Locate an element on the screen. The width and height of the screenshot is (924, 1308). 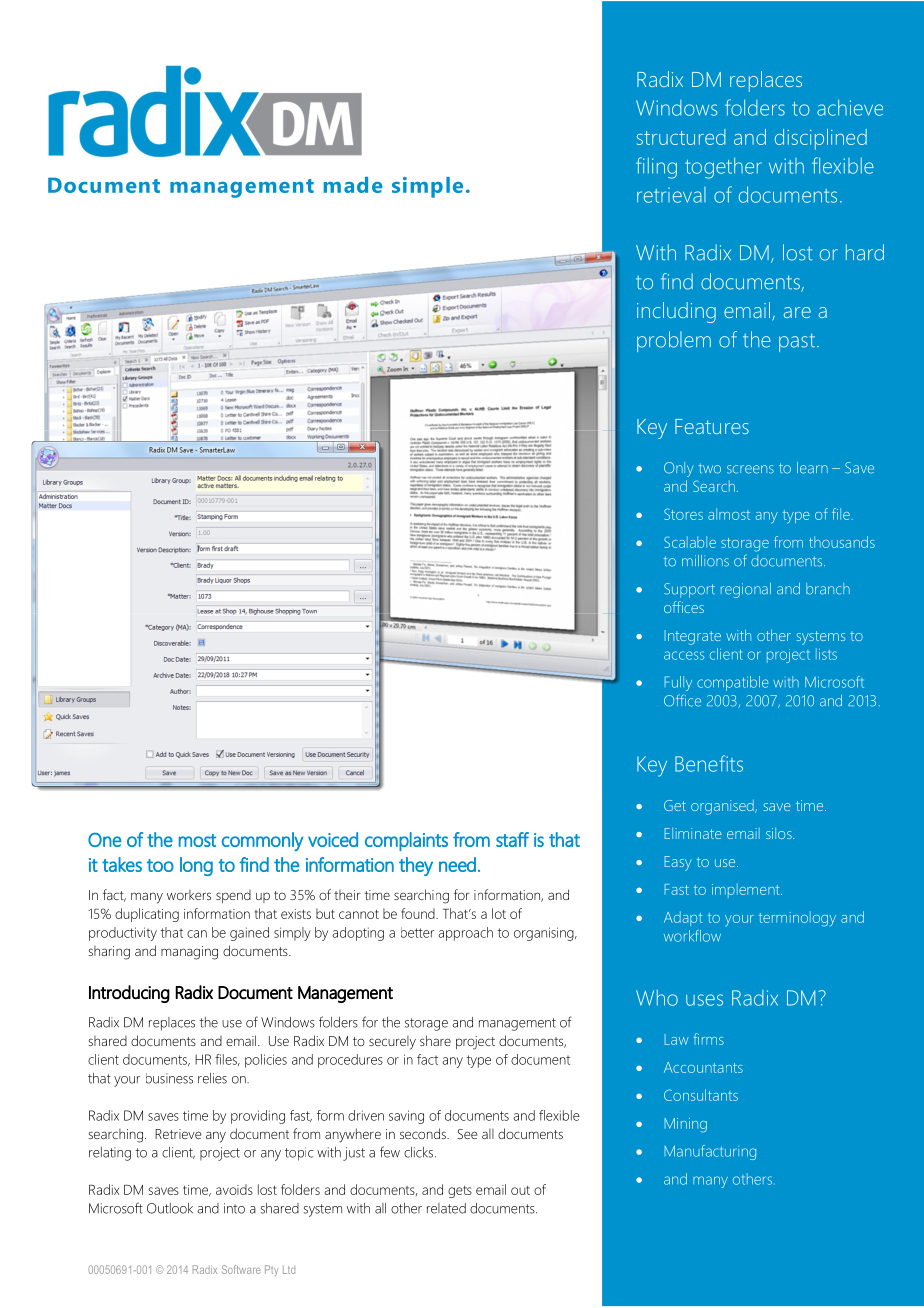
need is located at coordinates (457, 864).
